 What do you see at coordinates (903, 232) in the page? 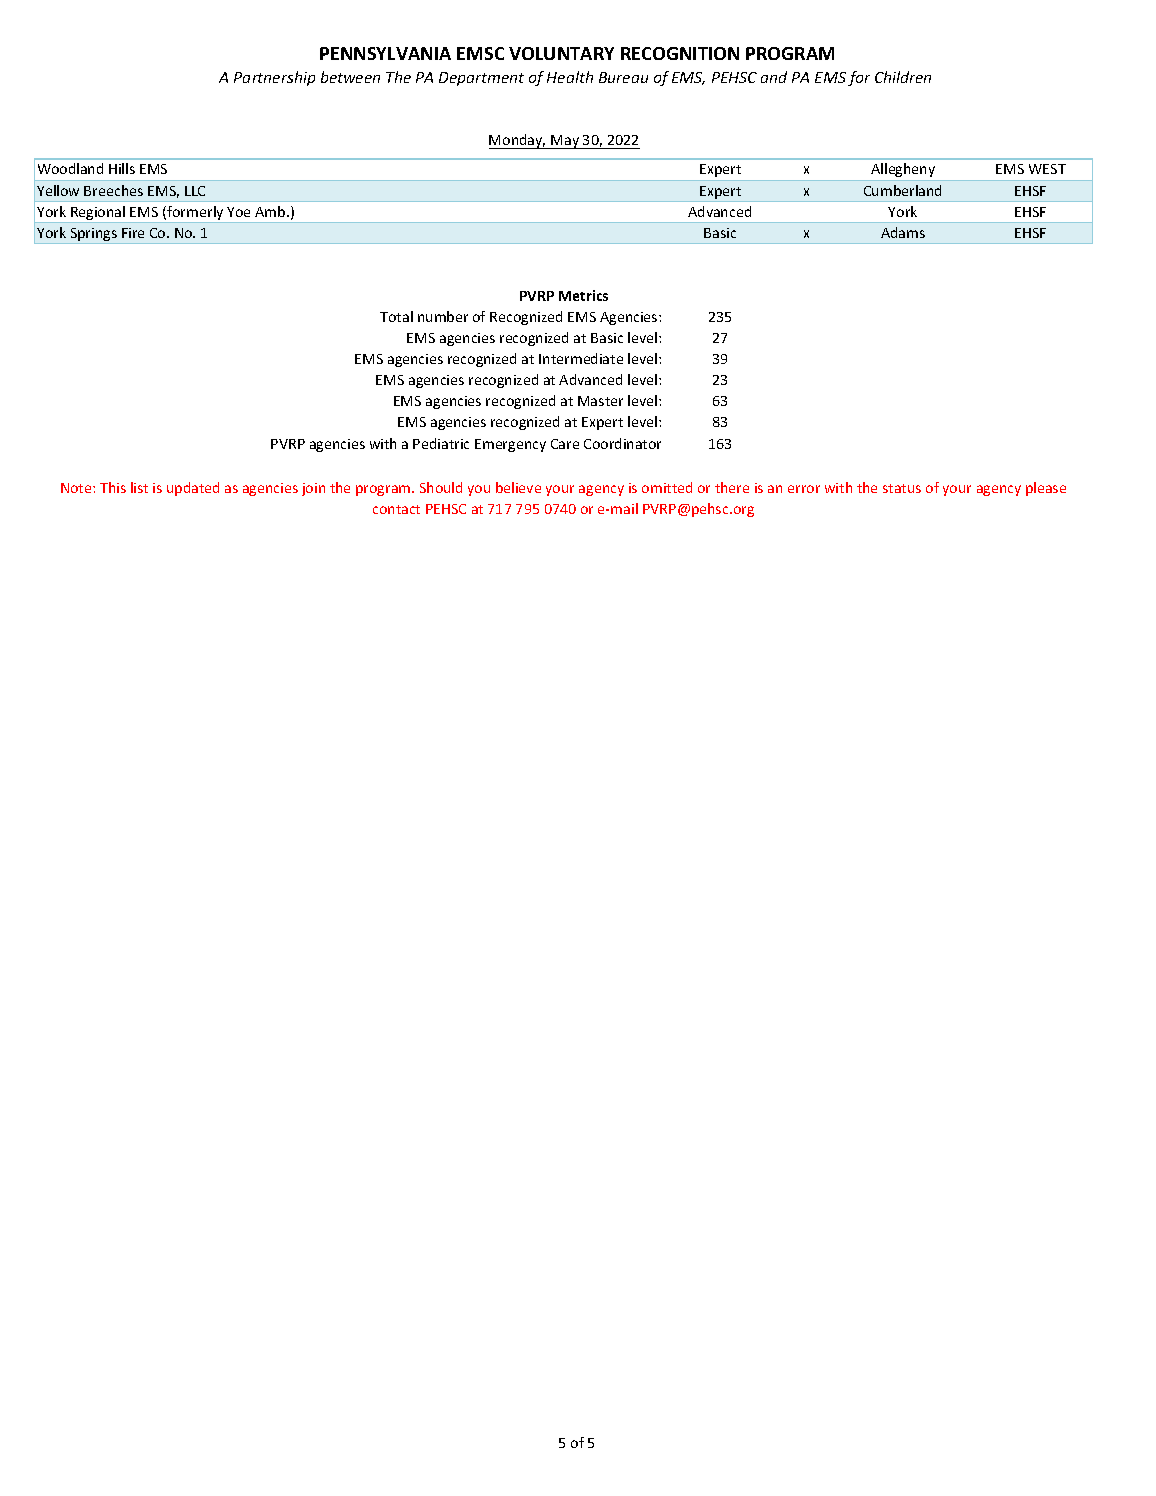
I see `Adams` at bounding box center [903, 232].
